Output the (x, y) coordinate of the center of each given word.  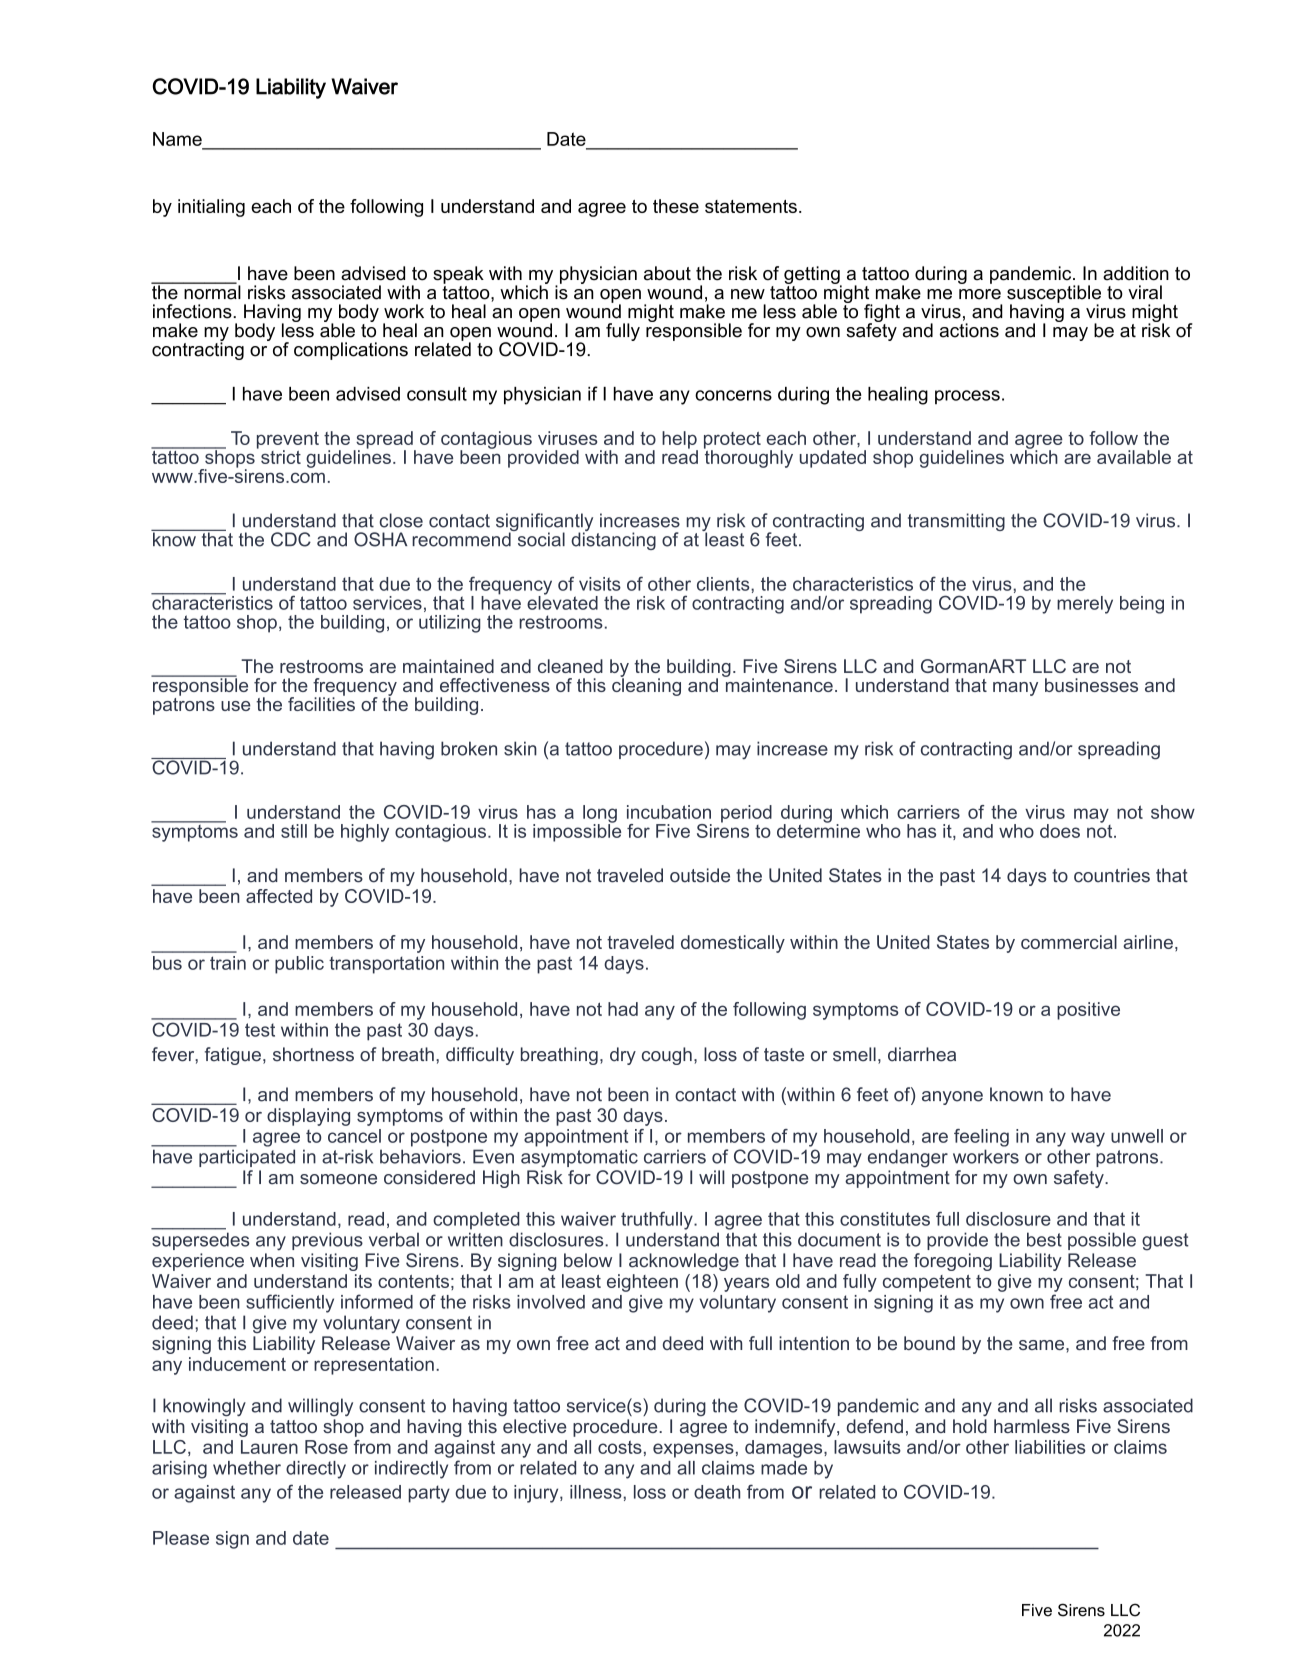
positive (1088, 1011)
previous (327, 1241)
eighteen (642, 1283)
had (623, 1009)
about (667, 273)
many (1015, 689)
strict (281, 457)
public (299, 965)
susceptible (1054, 295)
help (680, 441)
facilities (321, 703)
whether (247, 1468)
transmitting (956, 522)
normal (211, 291)
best (1044, 1239)
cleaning (646, 686)
